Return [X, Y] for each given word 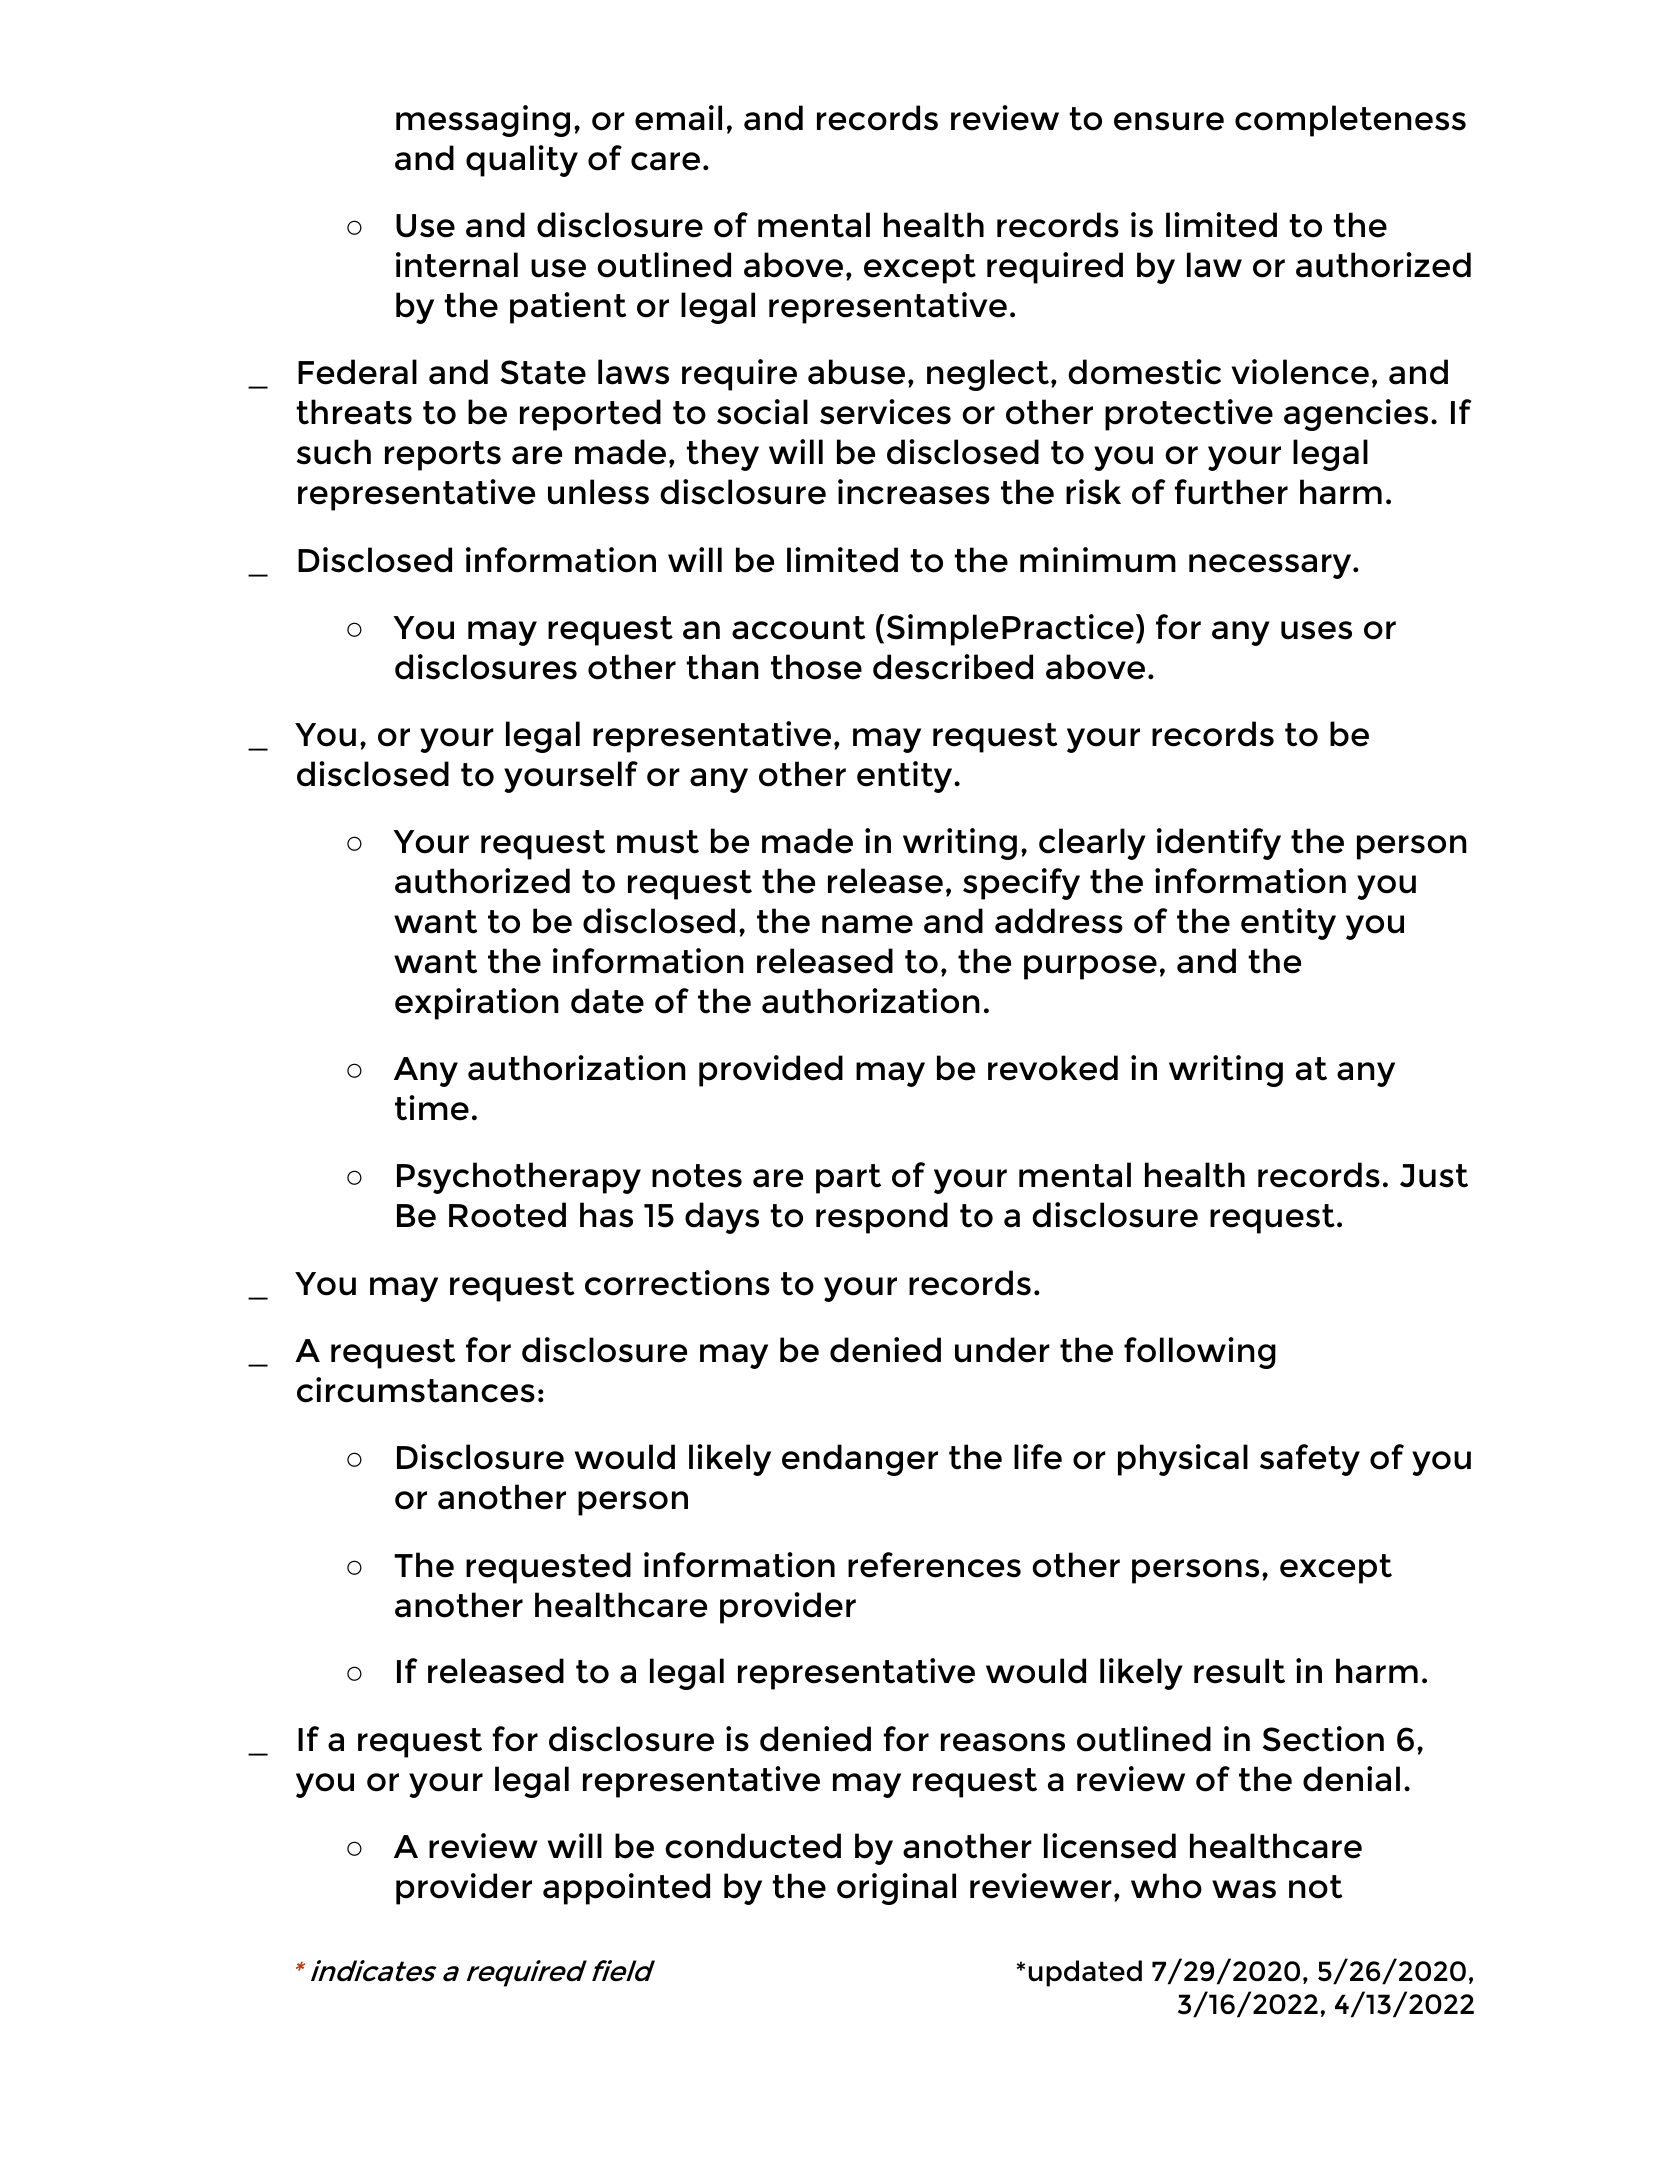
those [816, 667]
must [658, 842]
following [1200, 1353]
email [678, 118]
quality [522, 161]
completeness [1350, 121]
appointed [626, 1889]
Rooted [507, 1215]
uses [1316, 630]
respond [882, 1218]
